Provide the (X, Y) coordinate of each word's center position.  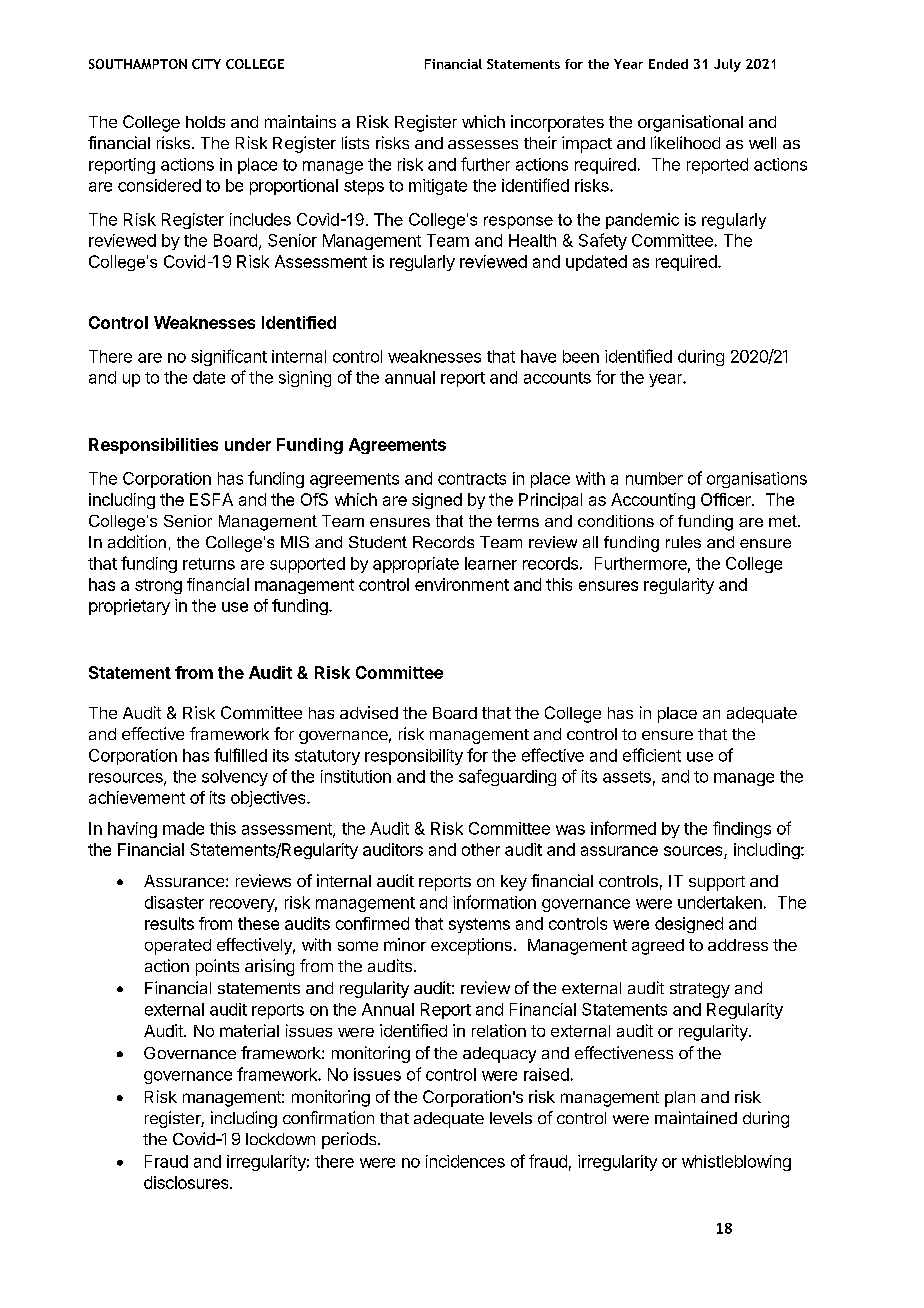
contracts (472, 479)
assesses (483, 144)
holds (205, 122)
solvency (235, 778)
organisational (690, 123)
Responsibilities (153, 446)
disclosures (187, 1182)
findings (742, 829)
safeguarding (507, 777)
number (654, 478)
